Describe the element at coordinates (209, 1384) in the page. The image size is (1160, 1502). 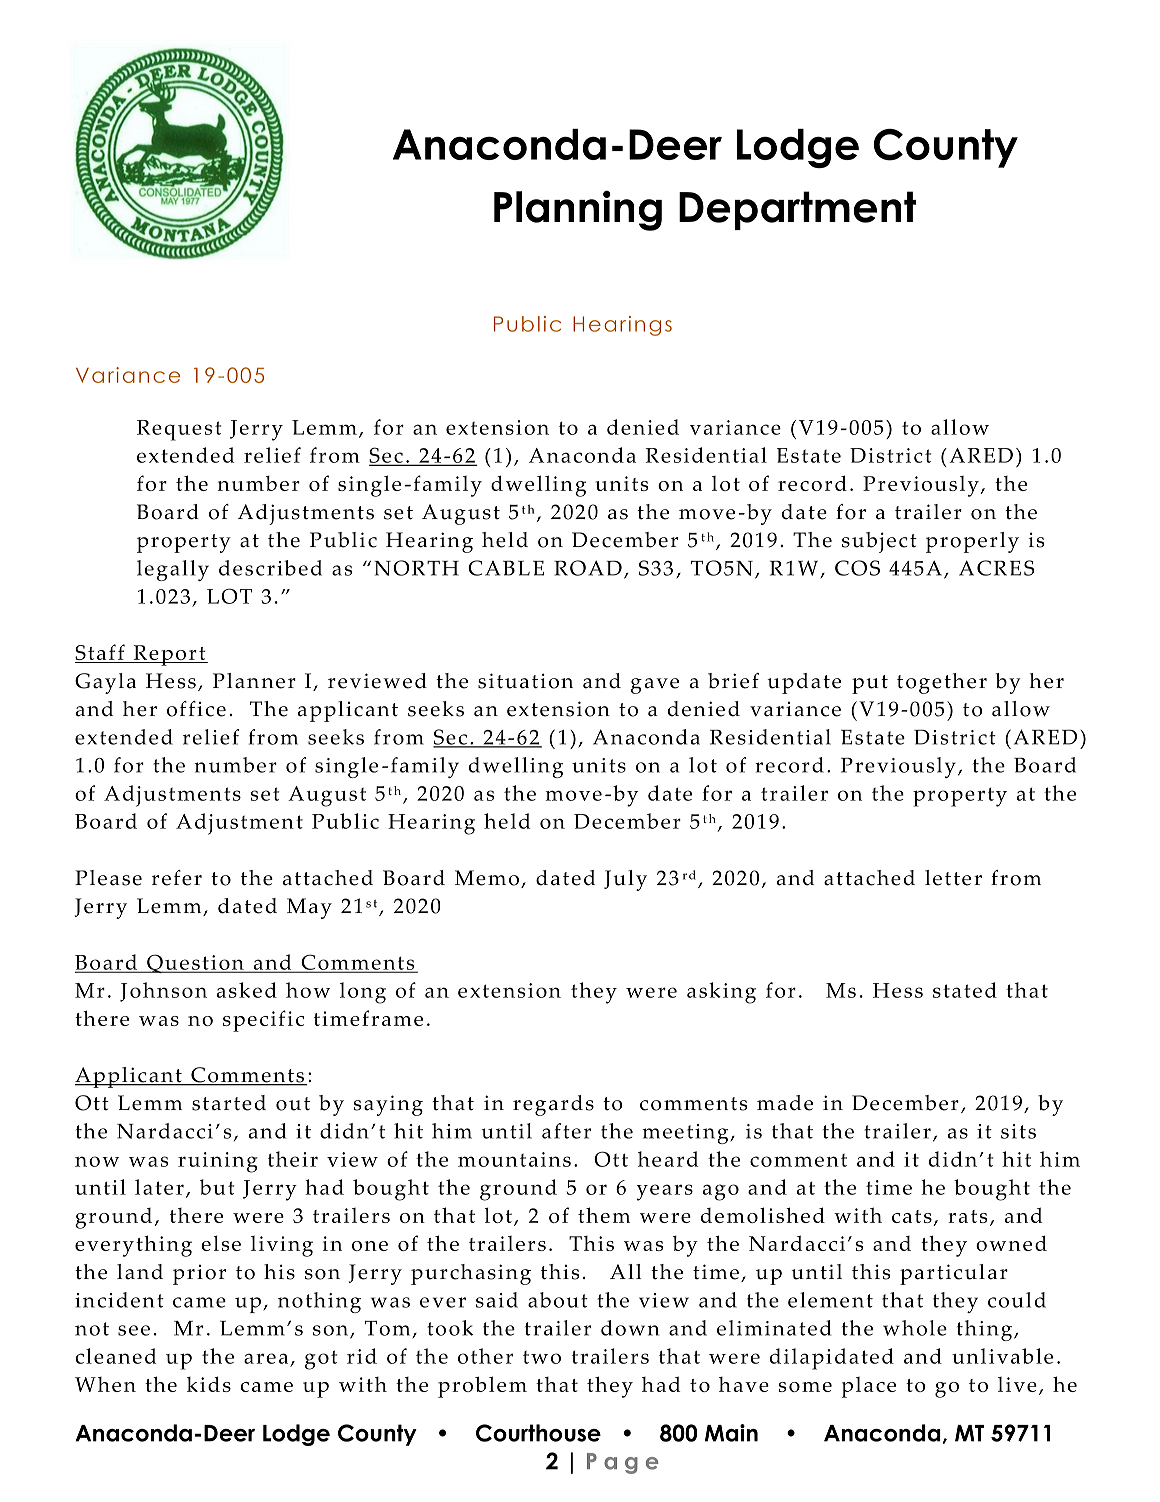
I see `kids` at that location.
